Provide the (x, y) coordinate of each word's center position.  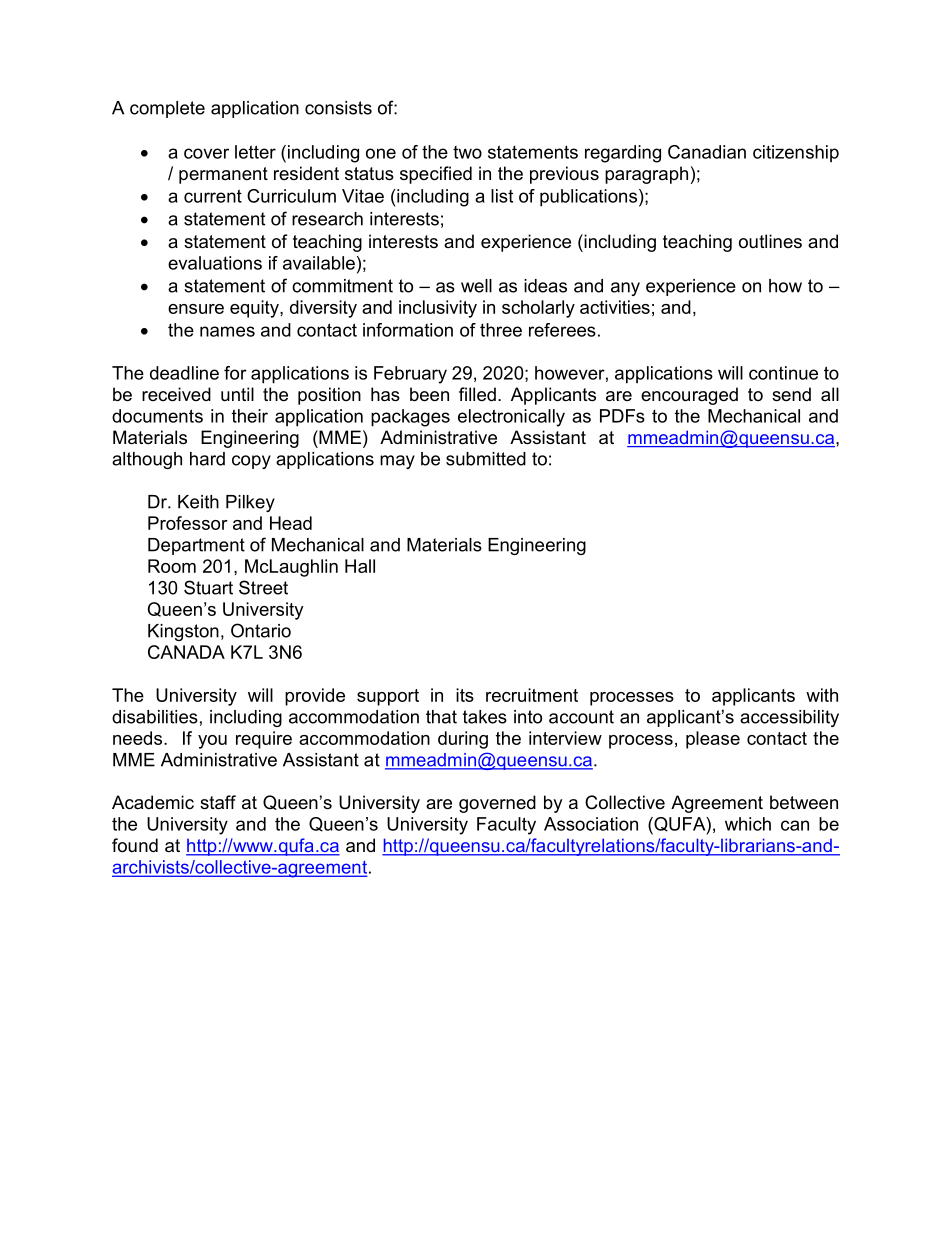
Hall (360, 566)
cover (206, 153)
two (467, 152)
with (822, 695)
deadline (184, 373)
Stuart (208, 587)
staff (218, 802)
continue (783, 373)
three (501, 330)
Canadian (707, 152)
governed (497, 804)
